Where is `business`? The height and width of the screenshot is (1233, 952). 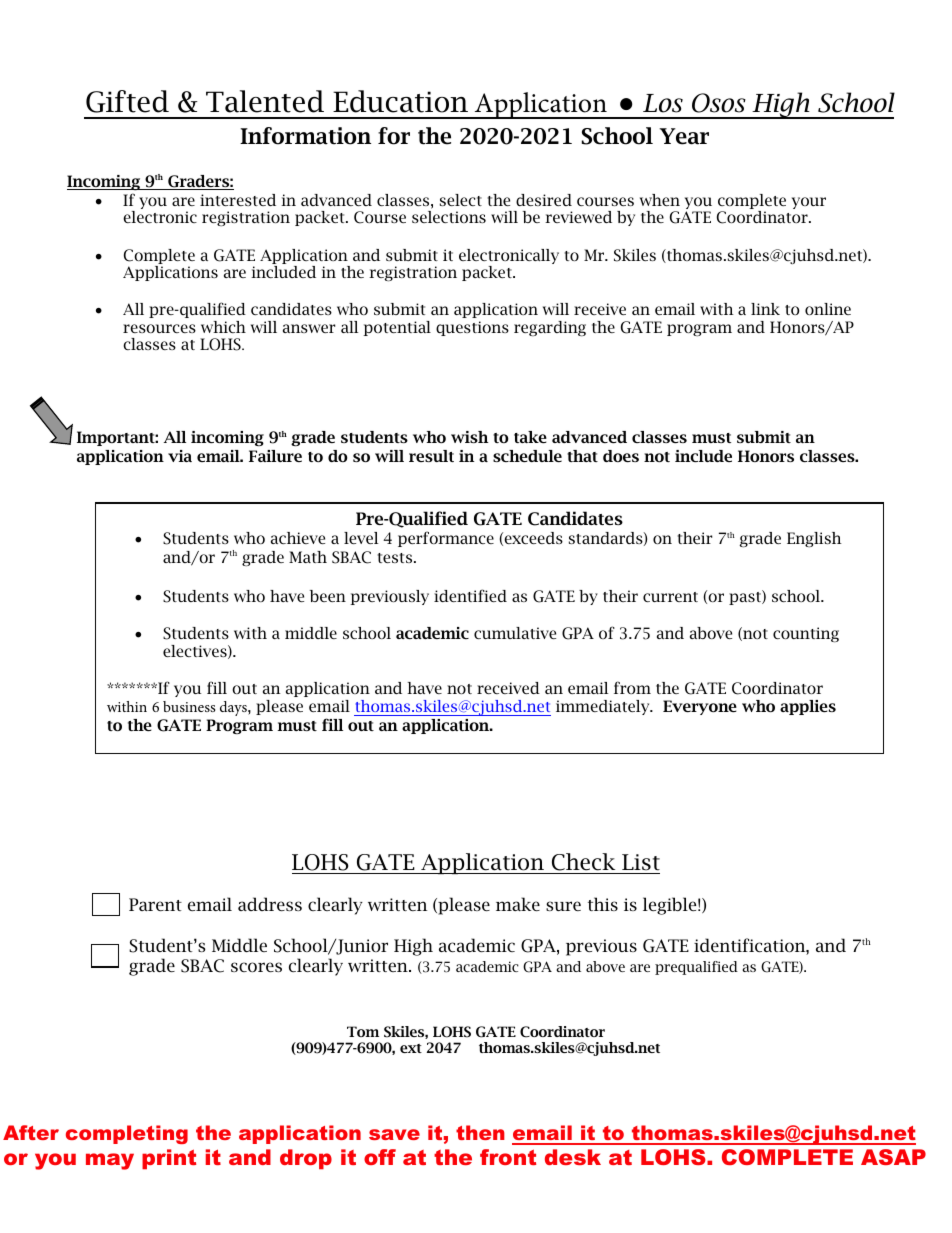 business is located at coordinates (189, 706).
